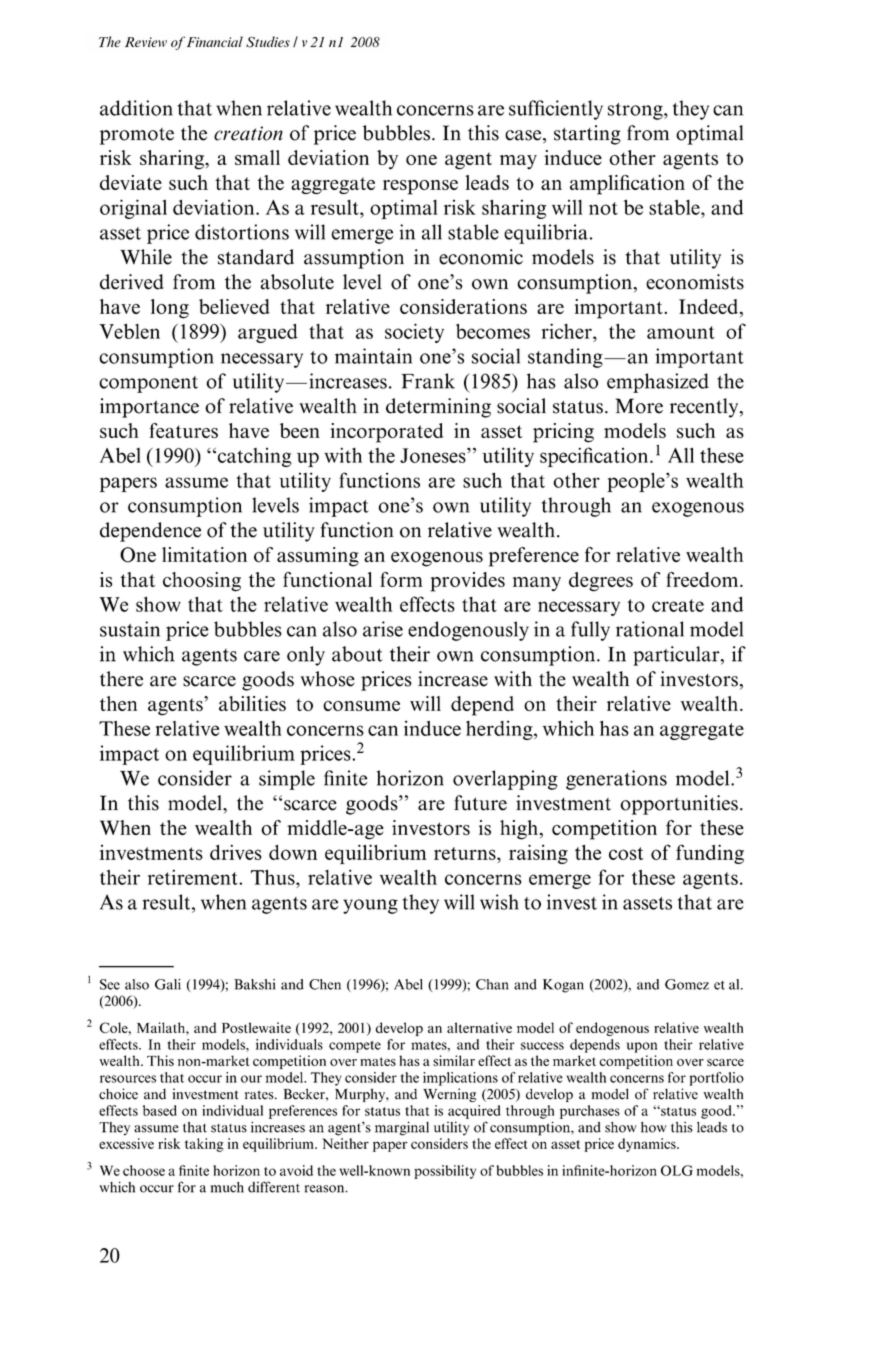 This screenshot has width=896, height=1345. Describe the element at coordinates (679, 805) in the screenshot. I see `opportunities` at that location.
